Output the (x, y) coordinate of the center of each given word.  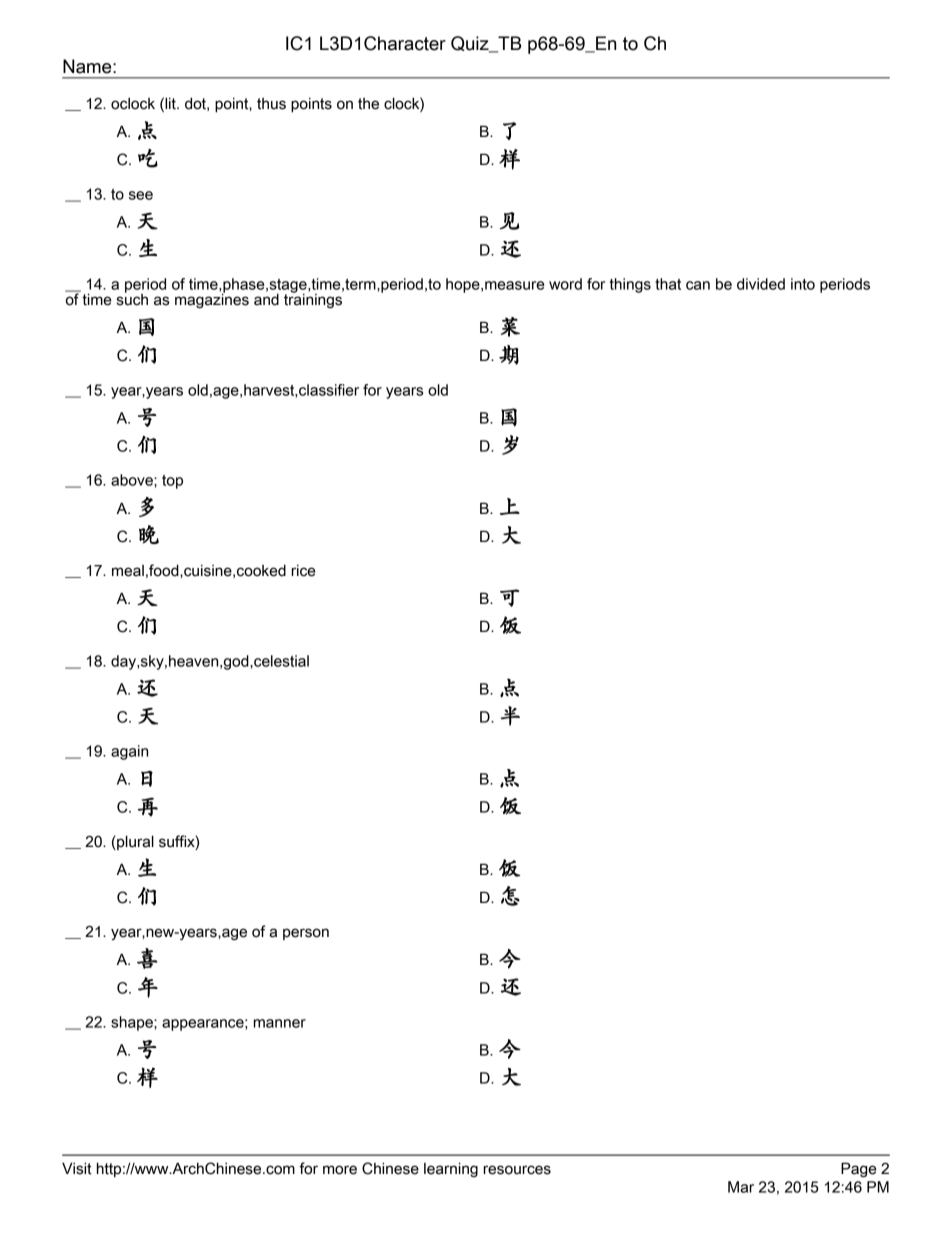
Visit (77, 1168)
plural (134, 842)
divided (761, 284)
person (306, 934)
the (368, 104)
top (172, 482)
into (803, 284)
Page (859, 1169)
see (141, 195)
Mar (741, 1187)
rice (303, 571)
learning (451, 1169)
